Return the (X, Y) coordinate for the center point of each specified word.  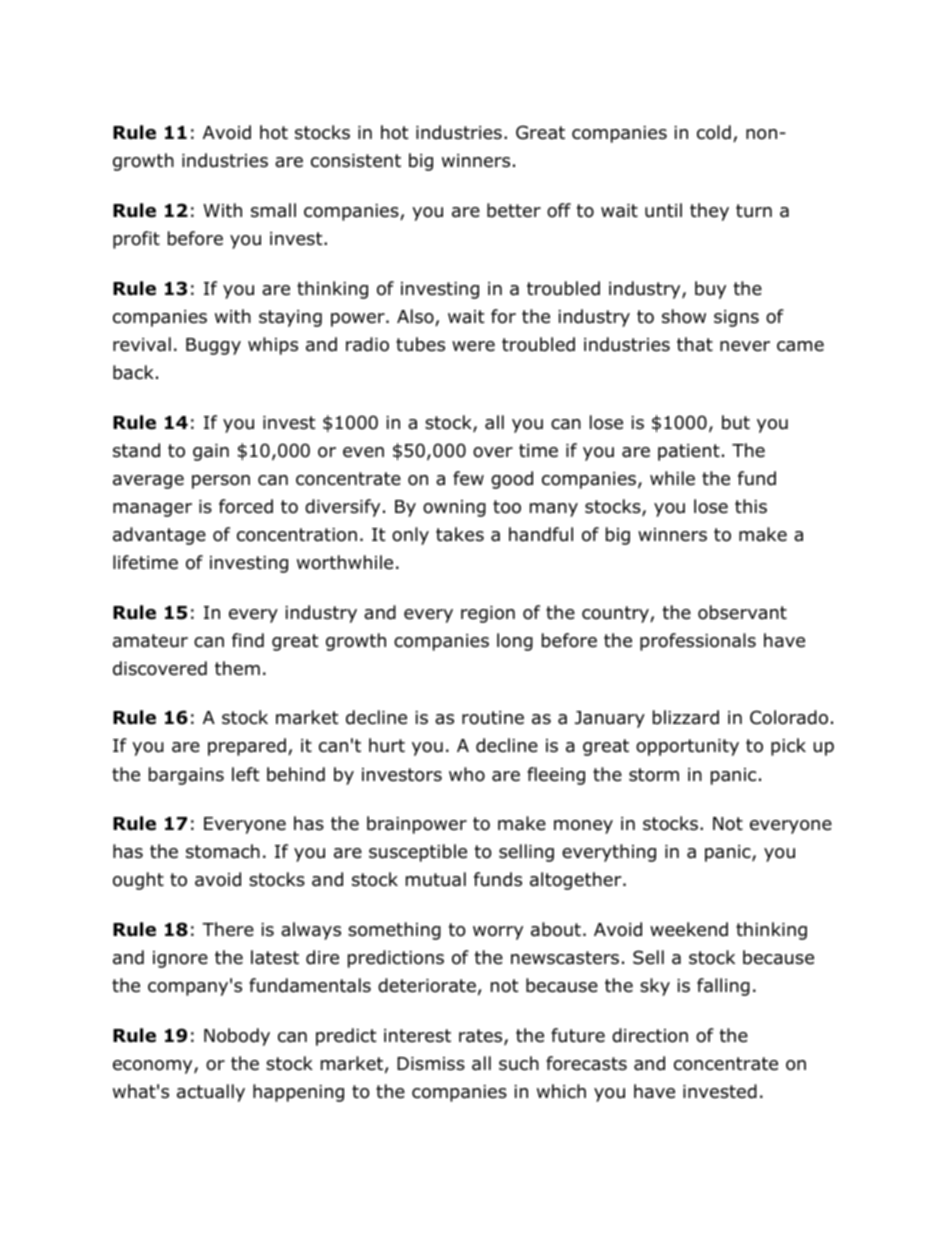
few (468, 478)
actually (211, 1093)
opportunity (687, 747)
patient (689, 452)
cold (714, 132)
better (514, 210)
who (467, 774)
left (245, 774)
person (221, 482)
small (273, 210)
